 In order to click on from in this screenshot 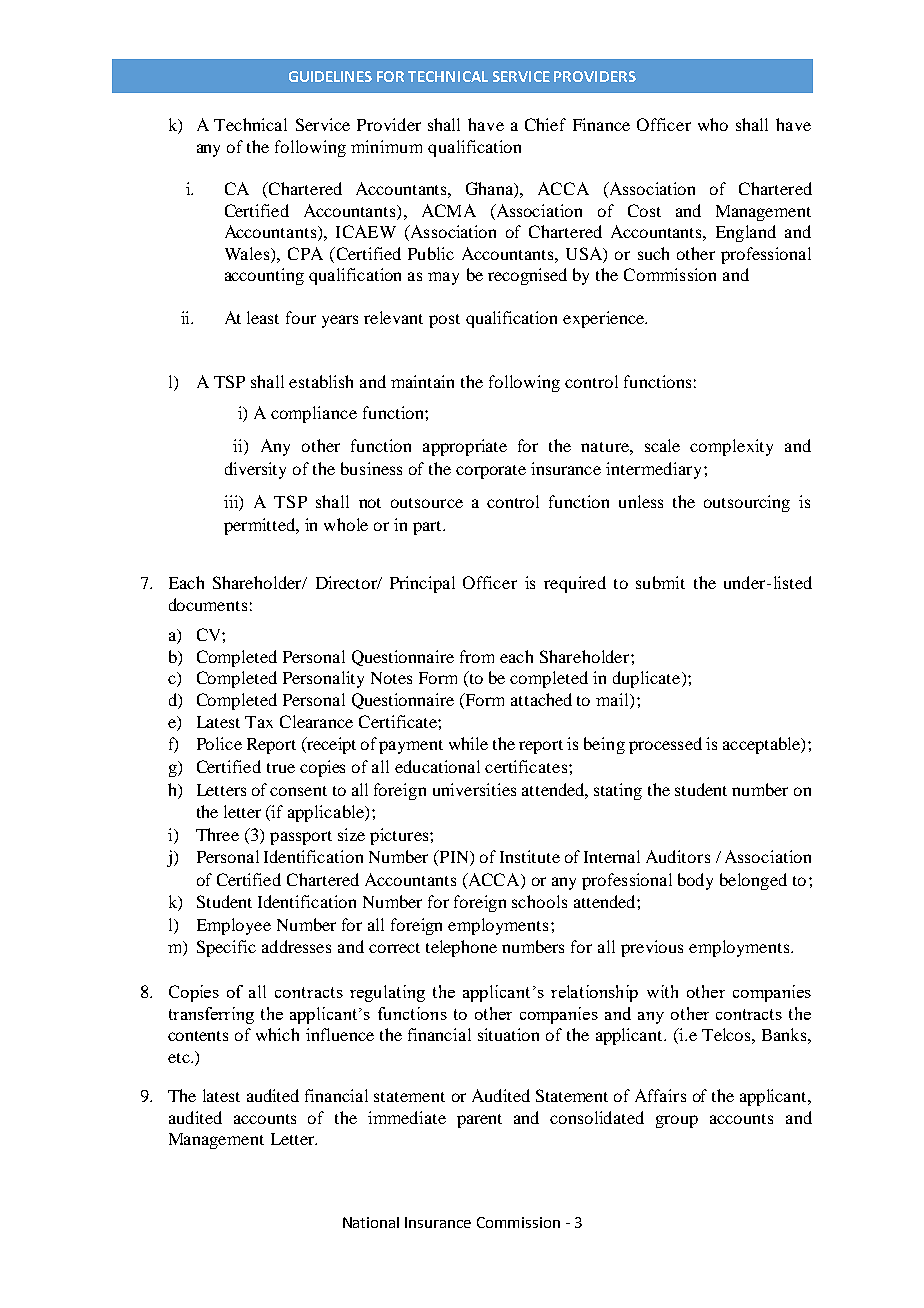, I will do `click(477, 656)`.
